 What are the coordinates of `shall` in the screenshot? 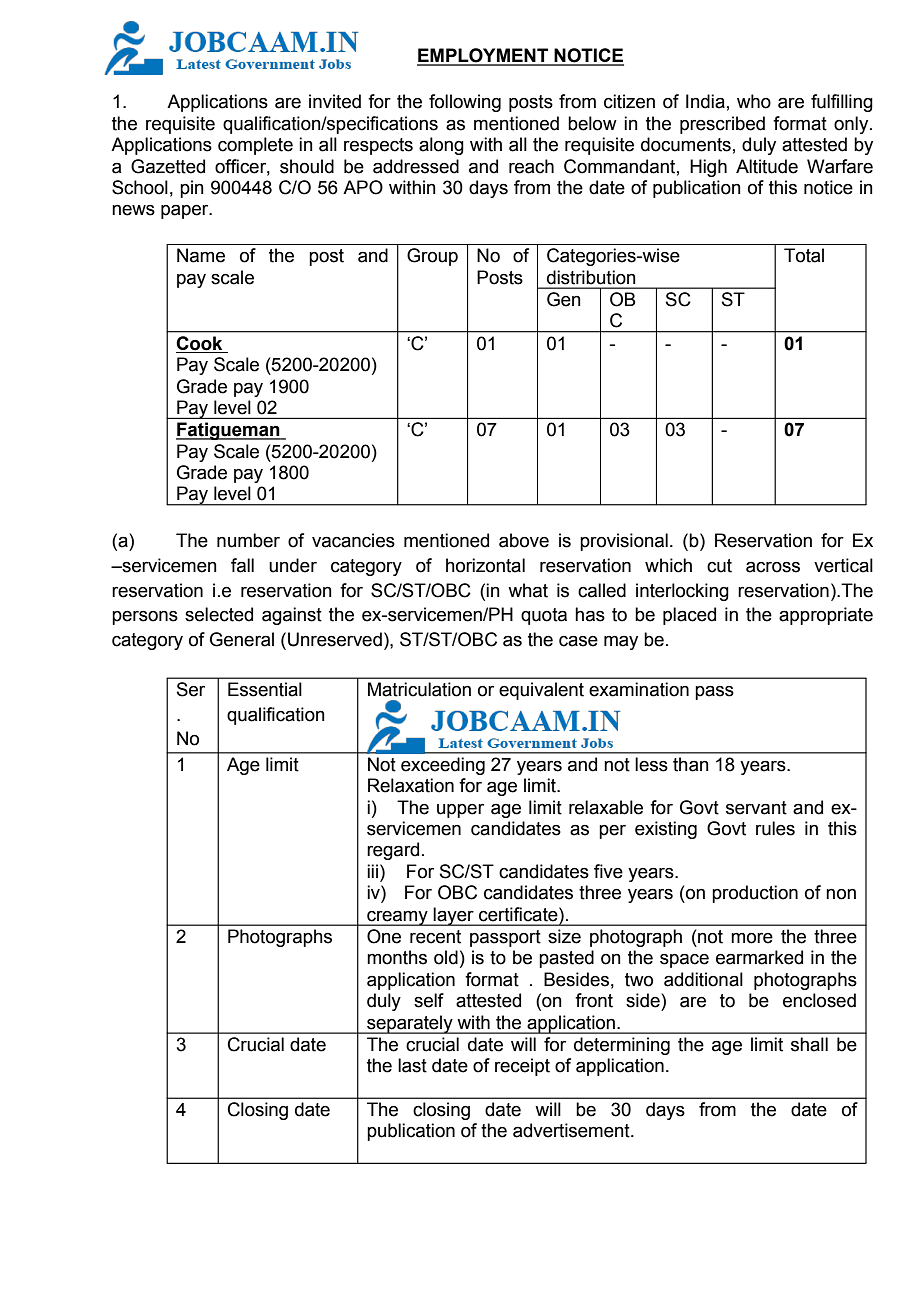 It's located at (809, 1044).
